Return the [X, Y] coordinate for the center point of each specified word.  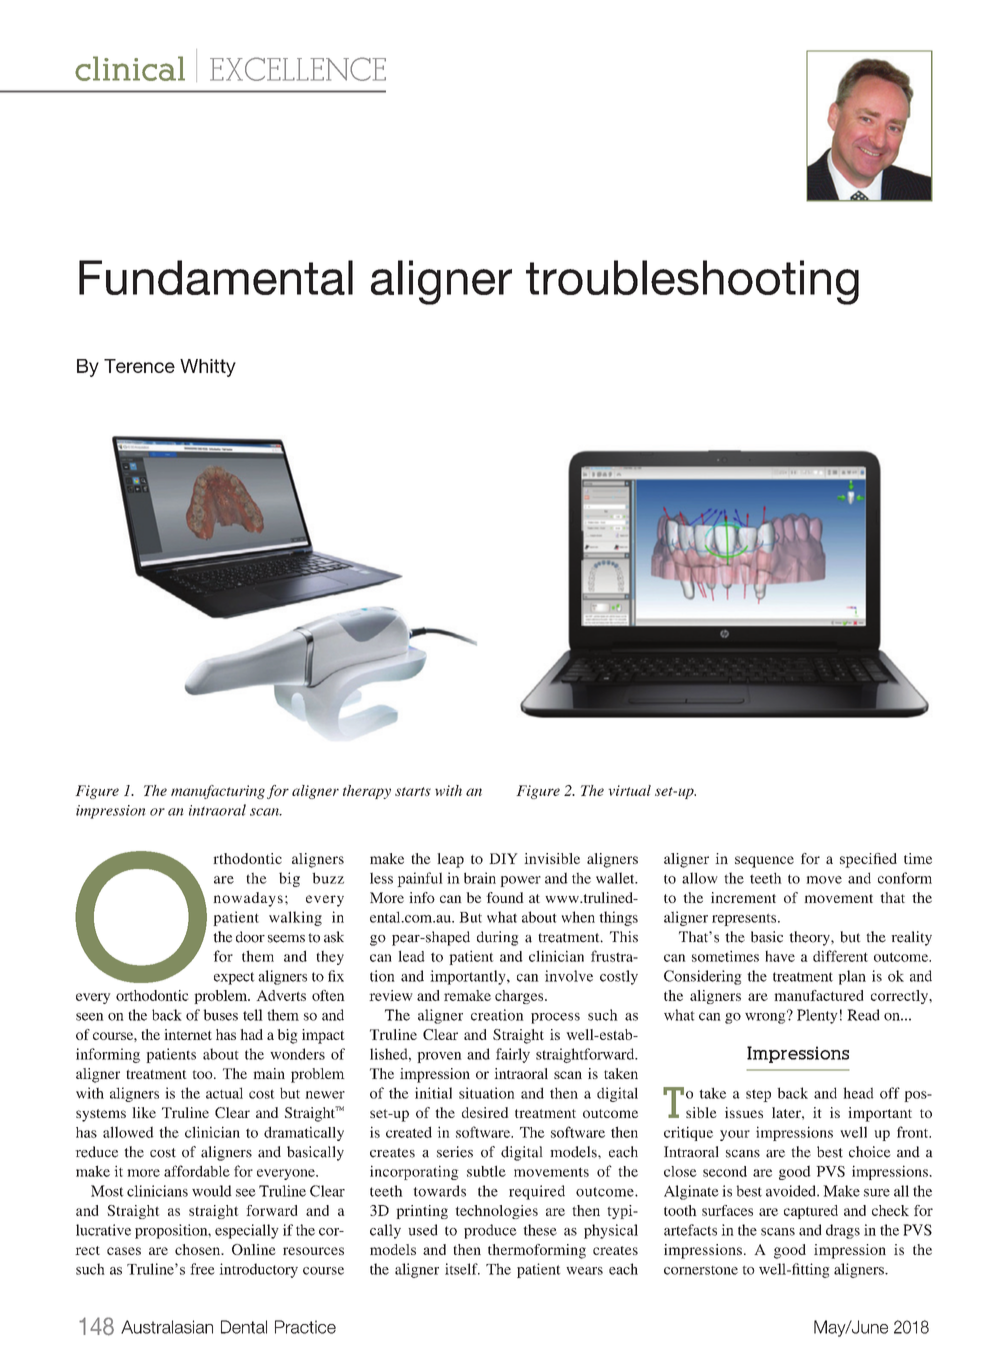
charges [520, 997]
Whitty [208, 368]
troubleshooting [692, 282]
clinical [130, 68]
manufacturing [218, 792]
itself [462, 1269]
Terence [139, 366]
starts [413, 791]
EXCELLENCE [298, 69]
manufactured [819, 995]
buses [220, 1015]
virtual [629, 790]
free [202, 1269]
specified [868, 860]
